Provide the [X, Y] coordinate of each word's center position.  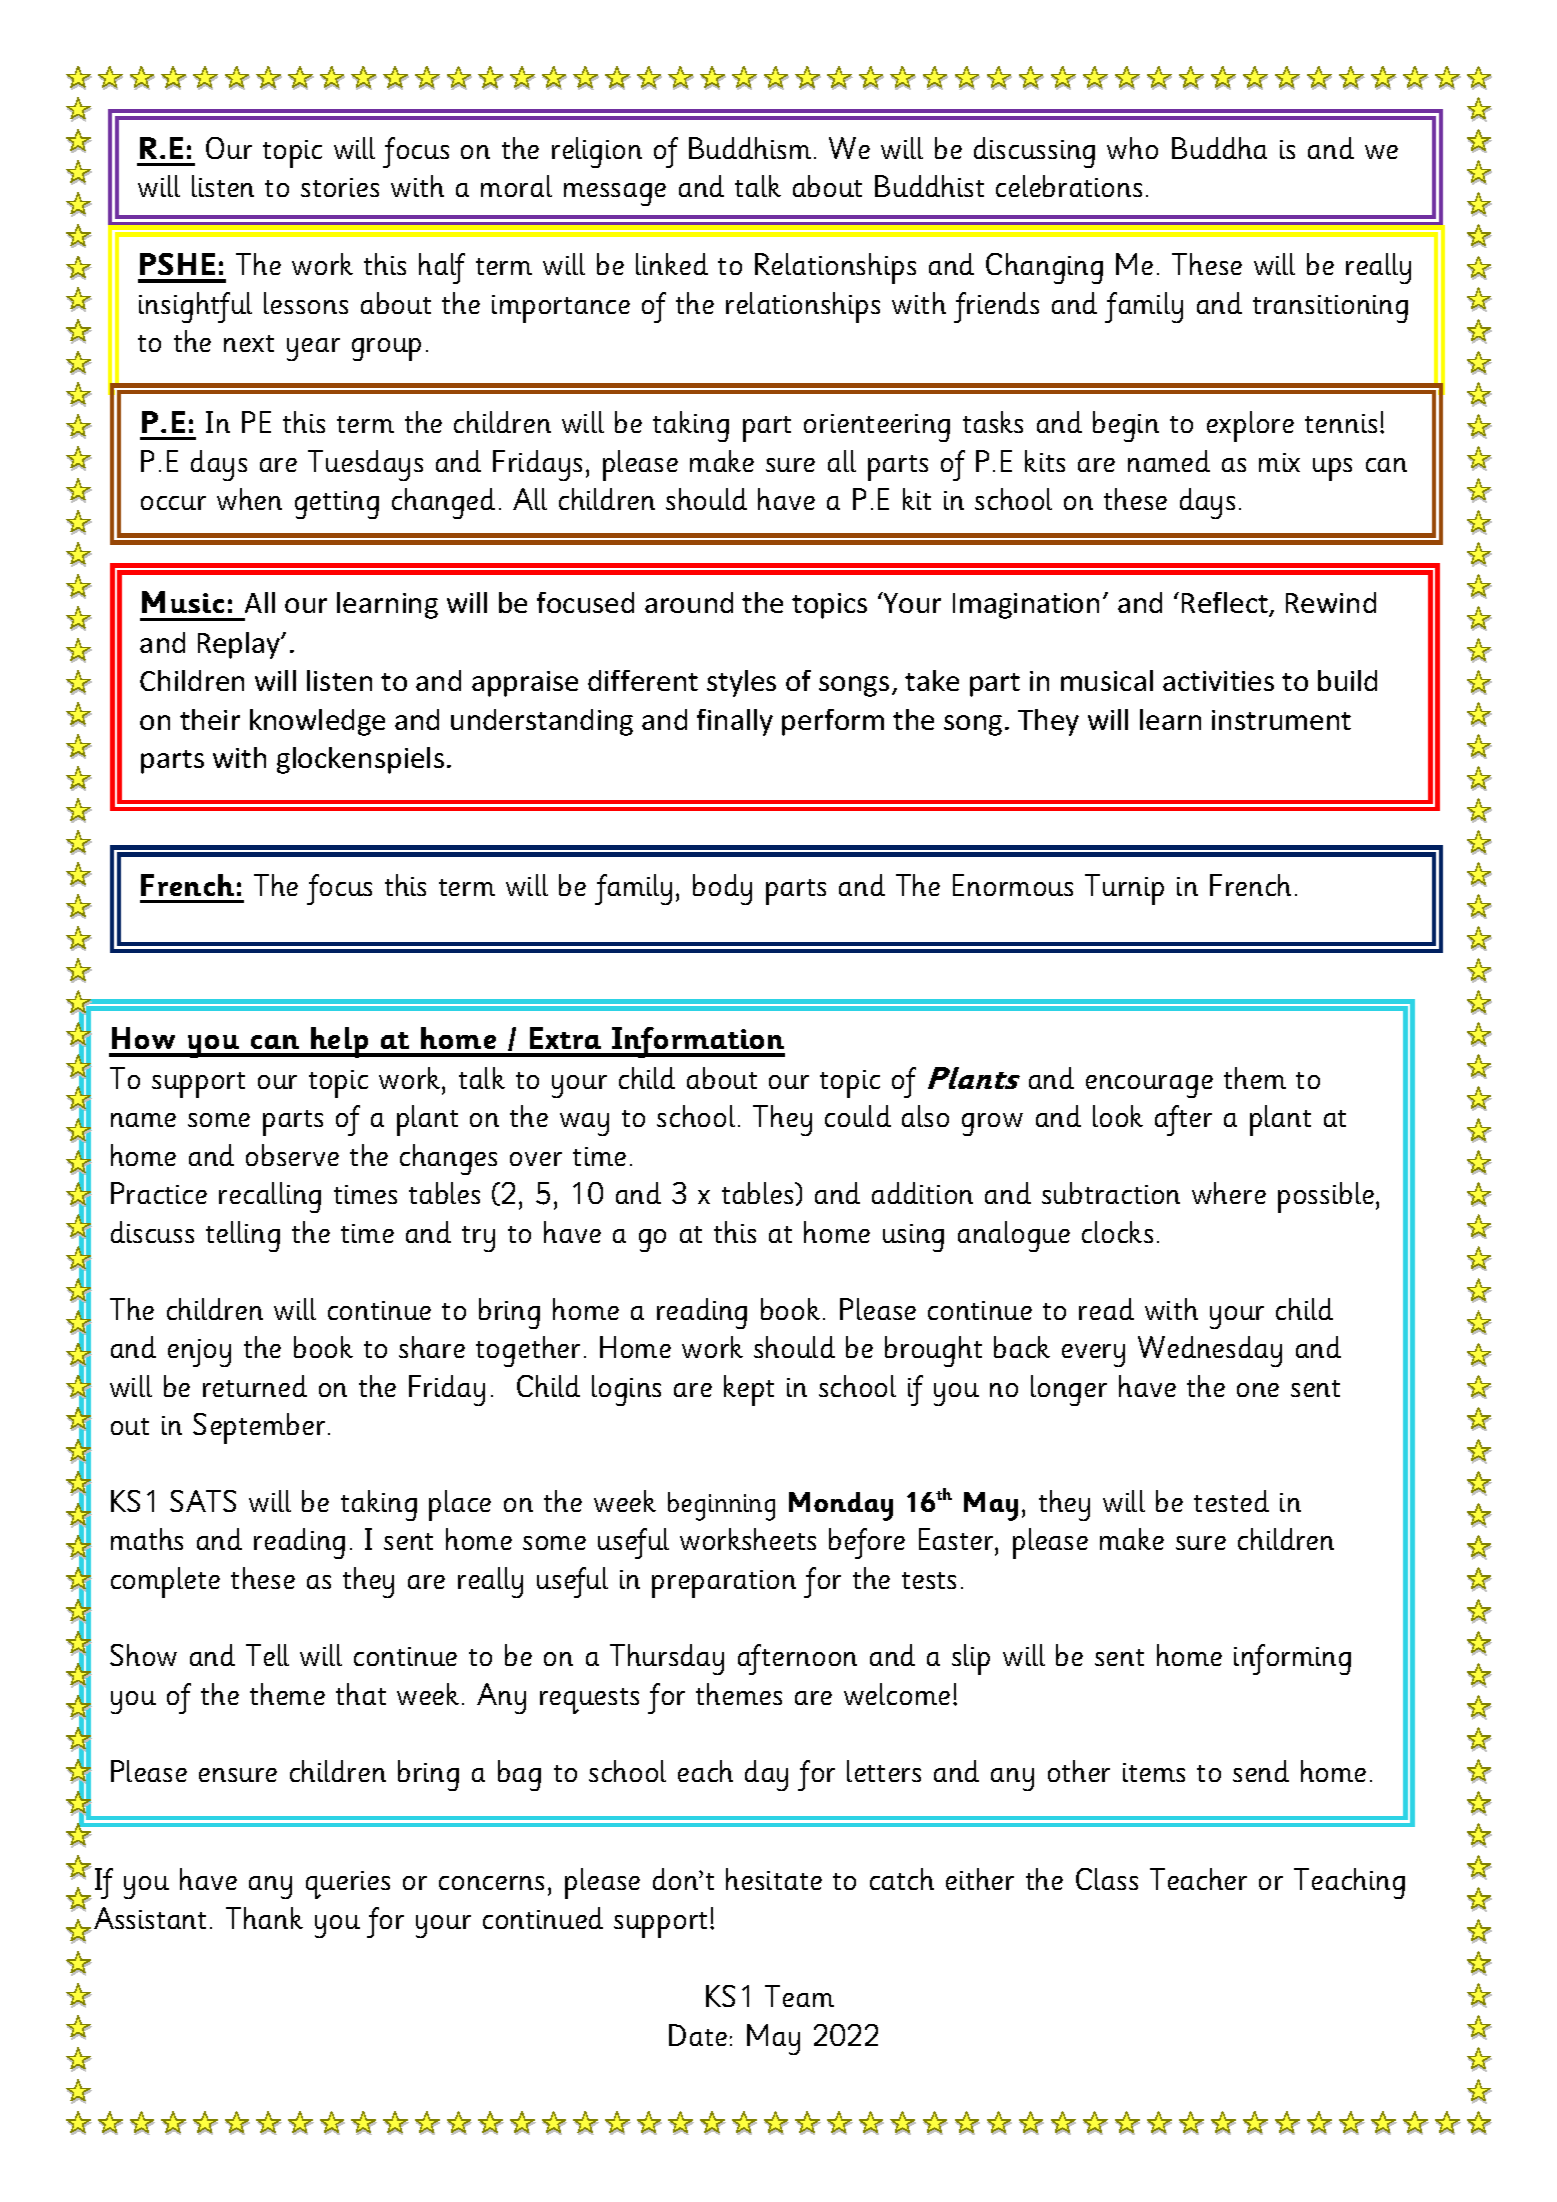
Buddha [1219, 148]
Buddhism [750, 148]
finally [735, 722]
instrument [1281, 720]
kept [749, 1390]
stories [340, 187]
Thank [264, 1918]
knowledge [317, 722]
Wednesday [1210, 1351]
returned [255, 1386]
